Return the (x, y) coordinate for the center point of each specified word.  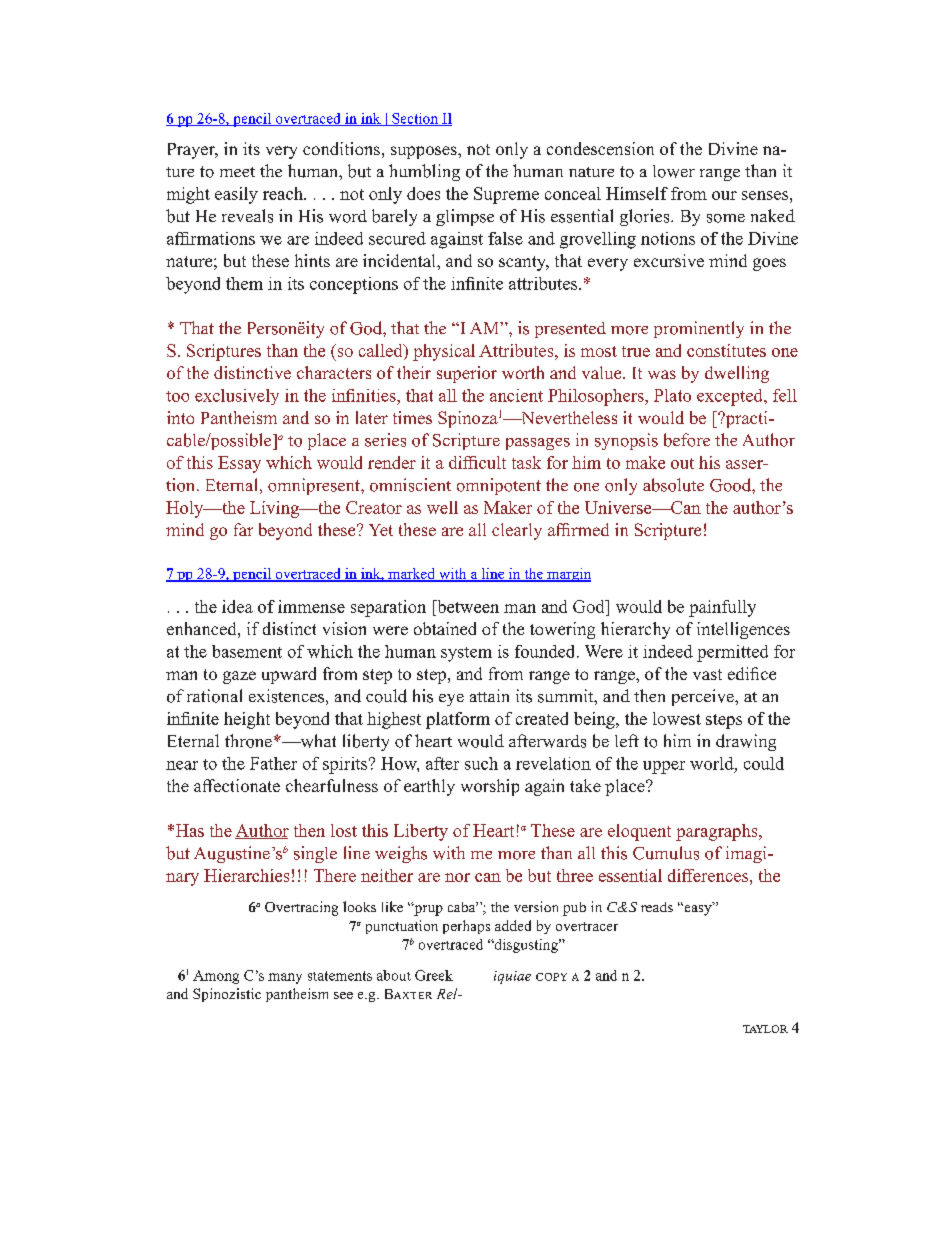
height (247, 720)
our (724, 195)
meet (237, 172)
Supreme (506, 195)
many (285, 978)
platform (458, 720)
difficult (477, 462)
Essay (239, 464)
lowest (677, 718)
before (687, 440)
